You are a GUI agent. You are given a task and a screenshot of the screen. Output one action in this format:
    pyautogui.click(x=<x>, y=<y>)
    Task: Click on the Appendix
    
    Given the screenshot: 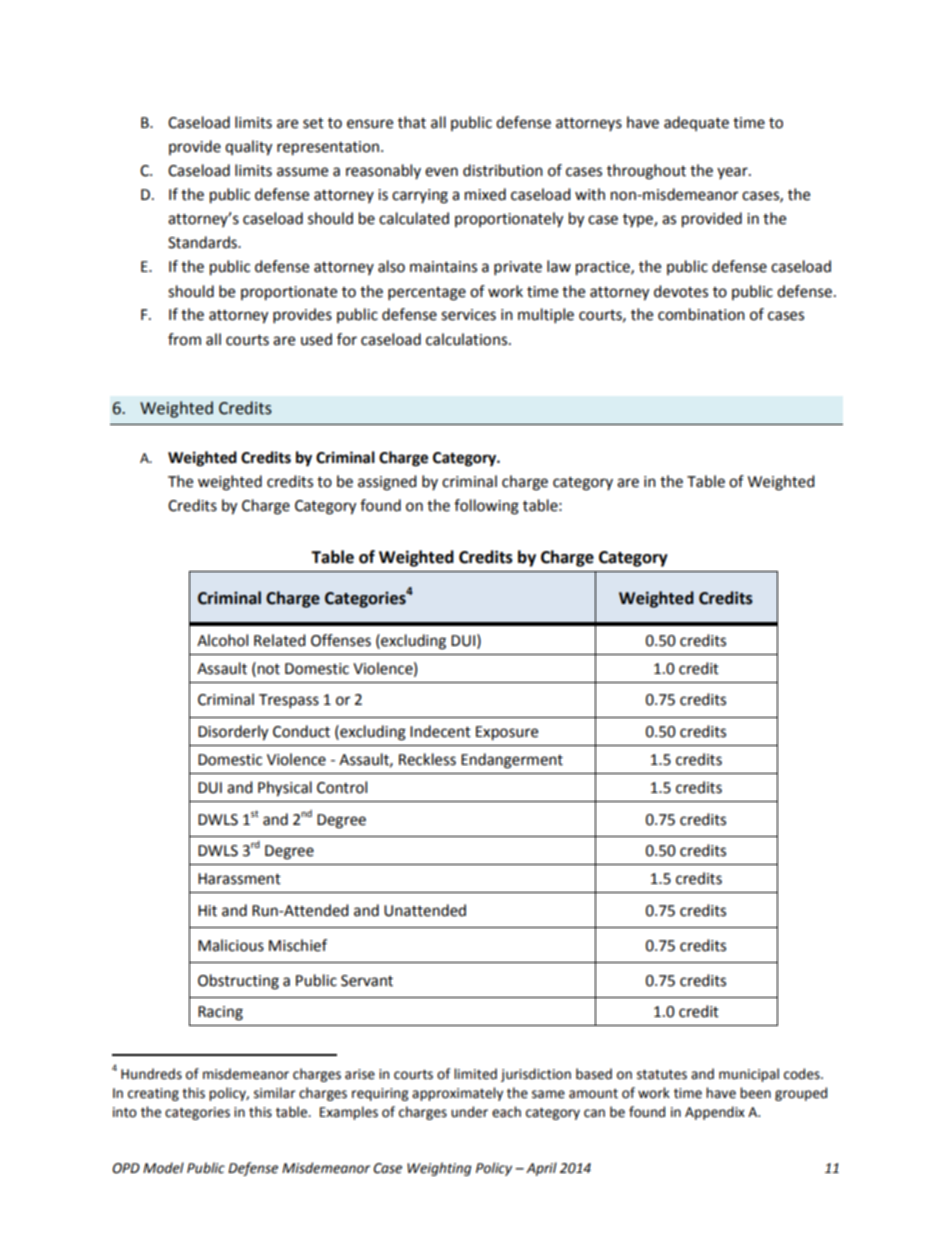 What is the action you would take?
    pyautogui.click(x=715, y=1113)
